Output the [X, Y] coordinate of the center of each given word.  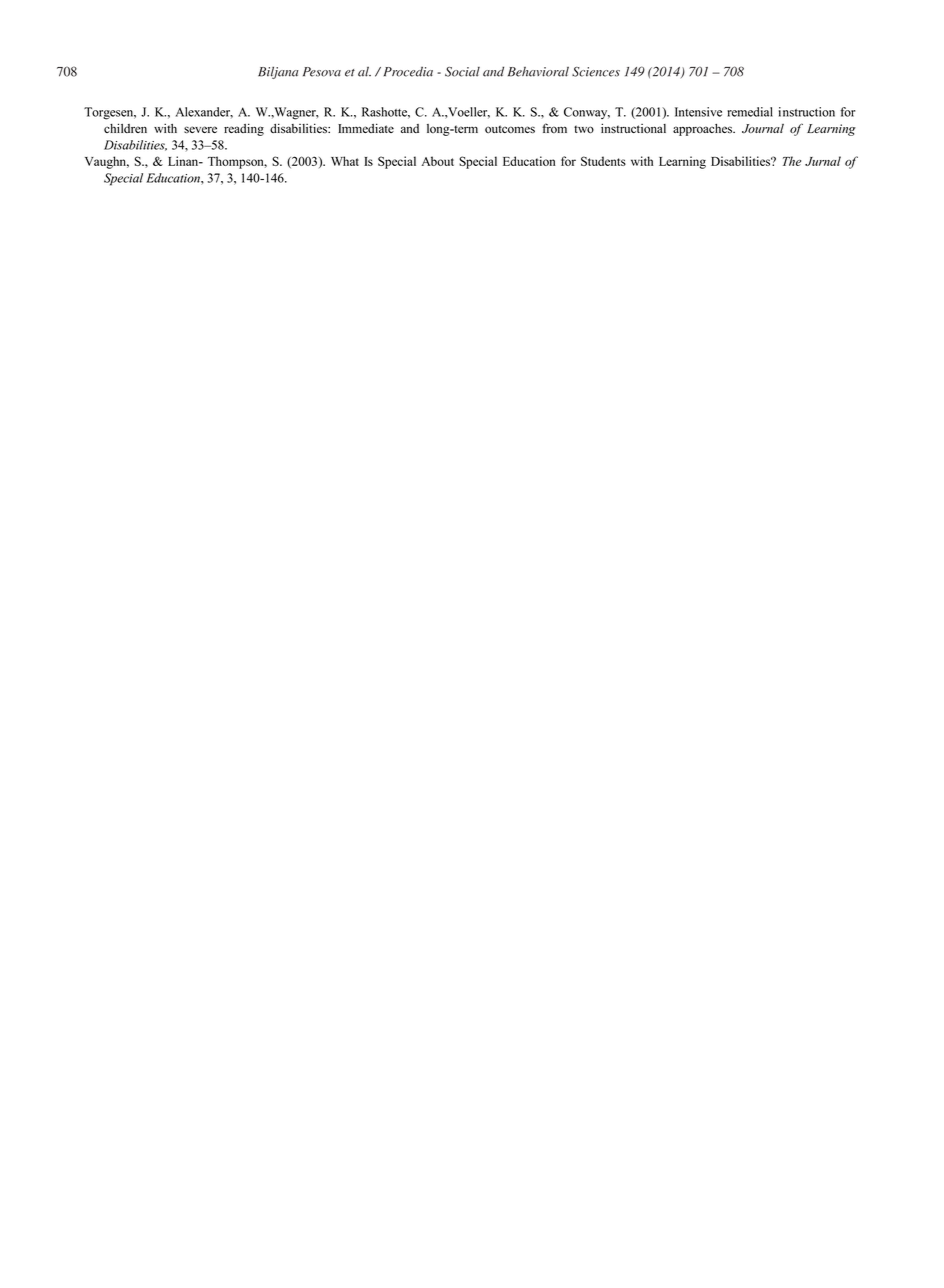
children [125, 128]
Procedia [408, 71]
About [437, 161]
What [345, 161]
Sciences [596, 72]
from [554, 128]
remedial [750, 112]
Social [462, 72]
